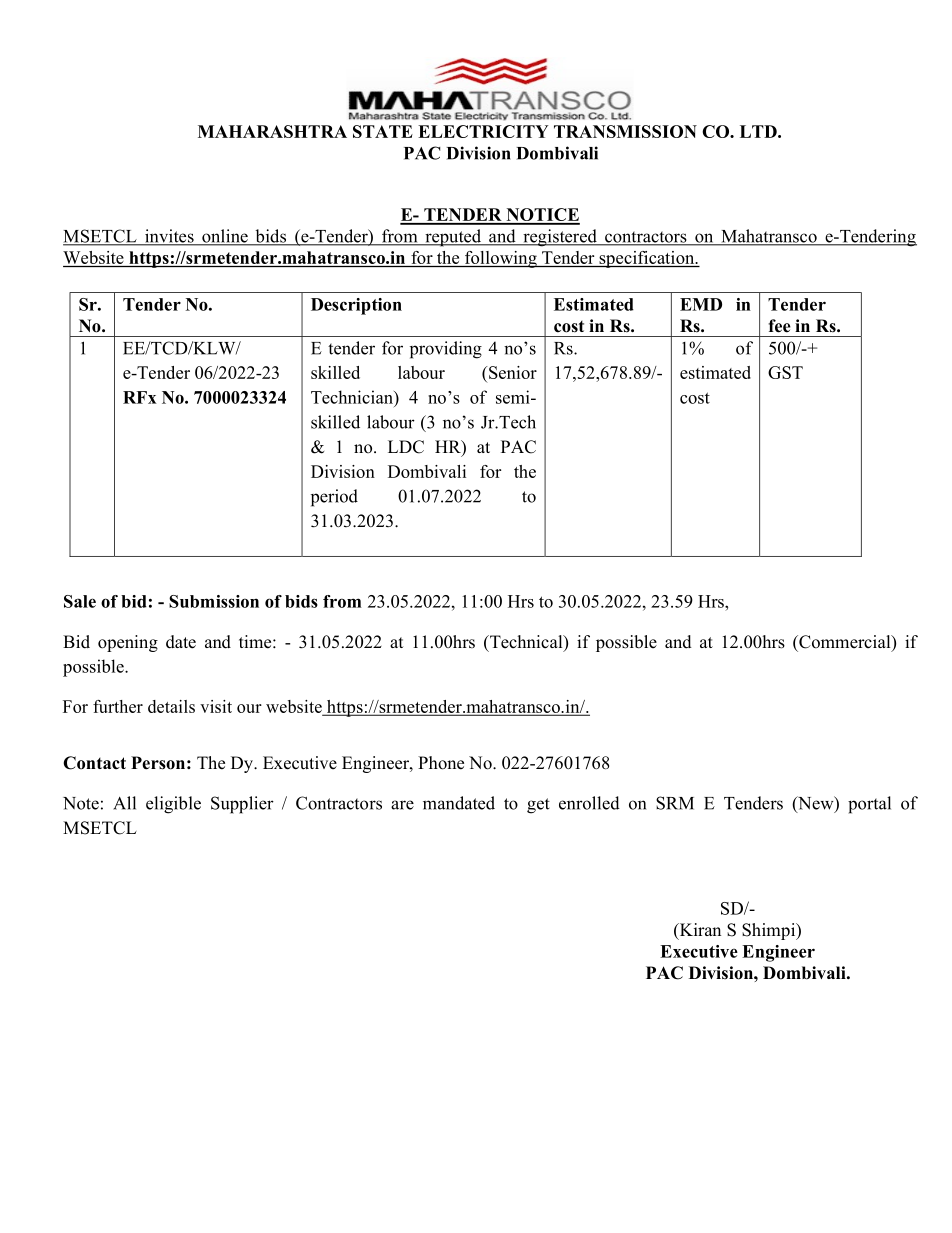 The width and height of the screenshot is (952, 1233). Describe the element at coordinates (625, 131) in the screenshot. I see `TRANSMISSION` at that location.
